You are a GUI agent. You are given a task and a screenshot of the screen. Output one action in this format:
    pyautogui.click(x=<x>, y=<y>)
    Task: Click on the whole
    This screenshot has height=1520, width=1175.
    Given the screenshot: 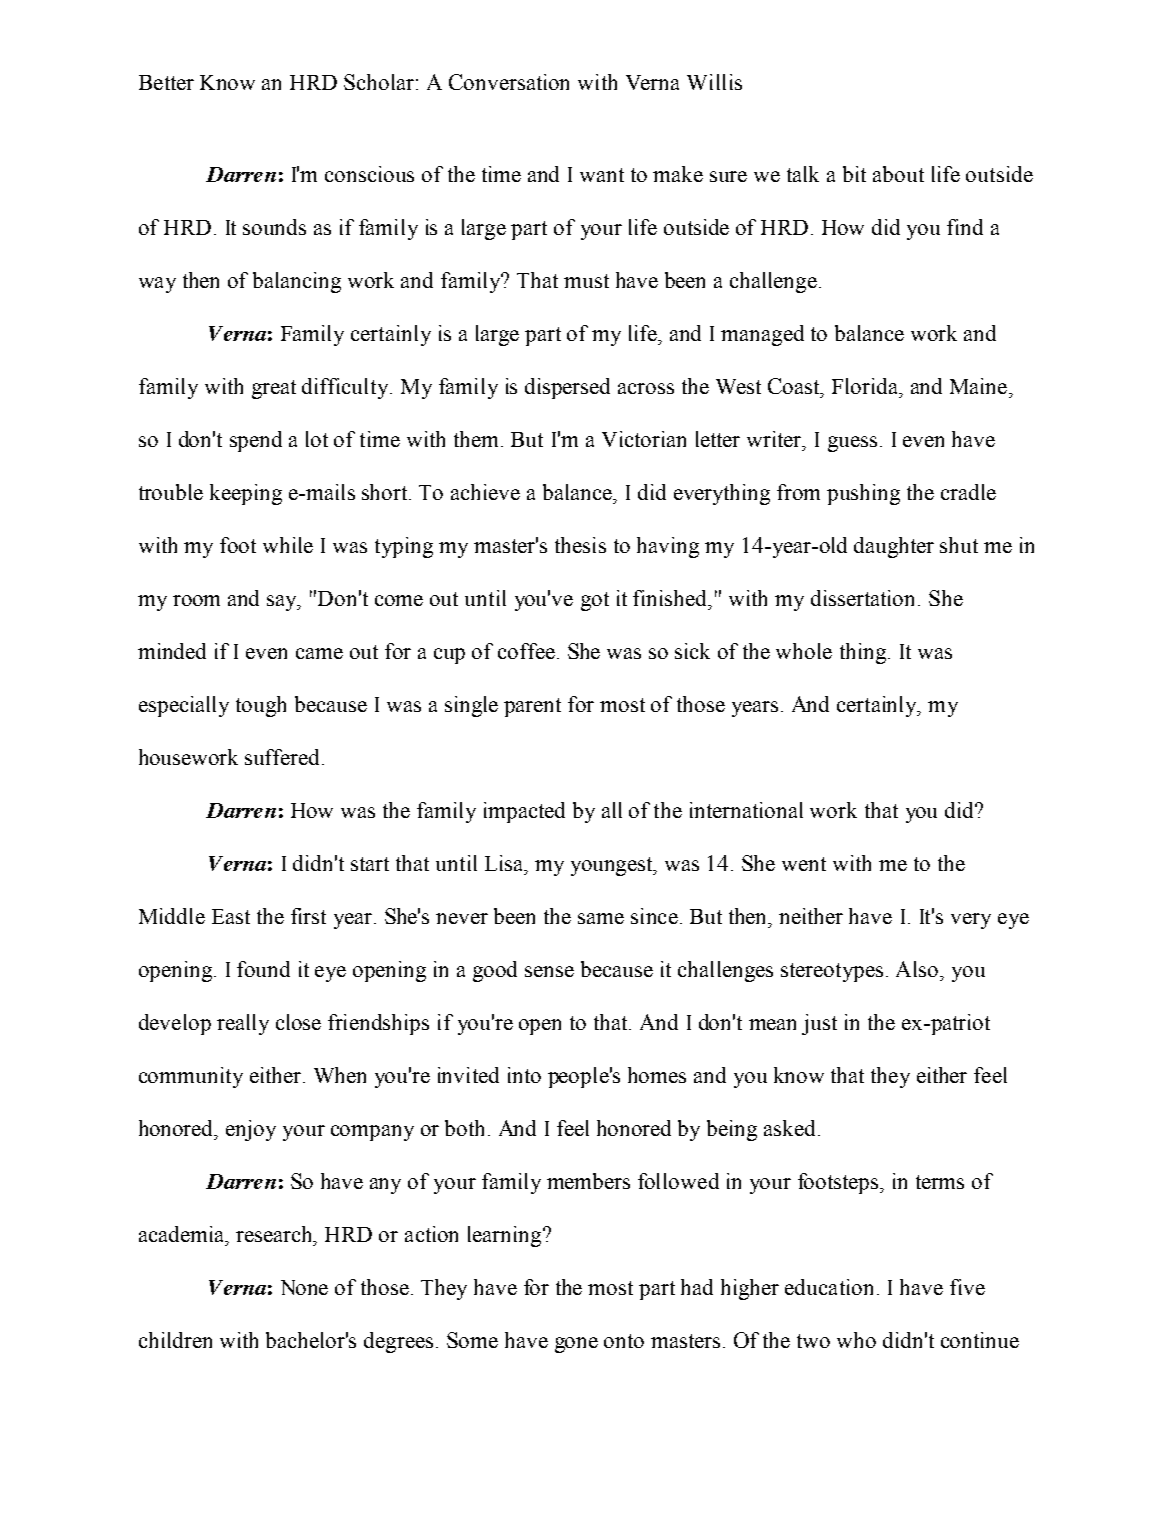 What is the action you would take?
    pyautogui.click(x=804, y=651)
